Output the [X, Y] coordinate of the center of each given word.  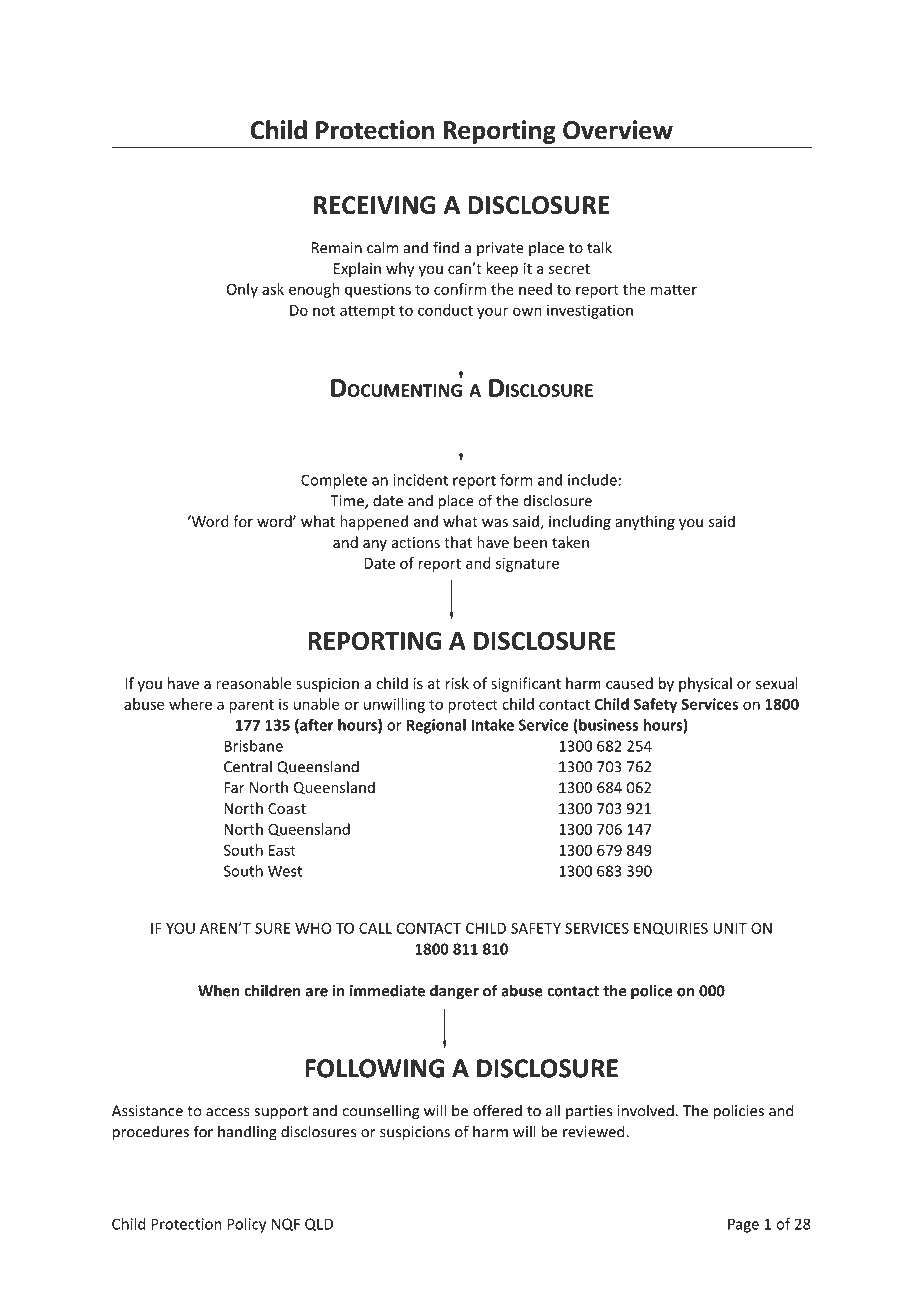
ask [273, 289]
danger [454, 992]
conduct [445, 310]
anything [645, 522]
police [652, 992]
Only [242, 290]
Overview [618, 130]
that [458, 542]
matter [674, 289]
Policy [246, 1225]
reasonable [253, 683]
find [446, 247]
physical [705, 684]
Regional [436, 726]
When [218, 990]
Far [234, 787]
